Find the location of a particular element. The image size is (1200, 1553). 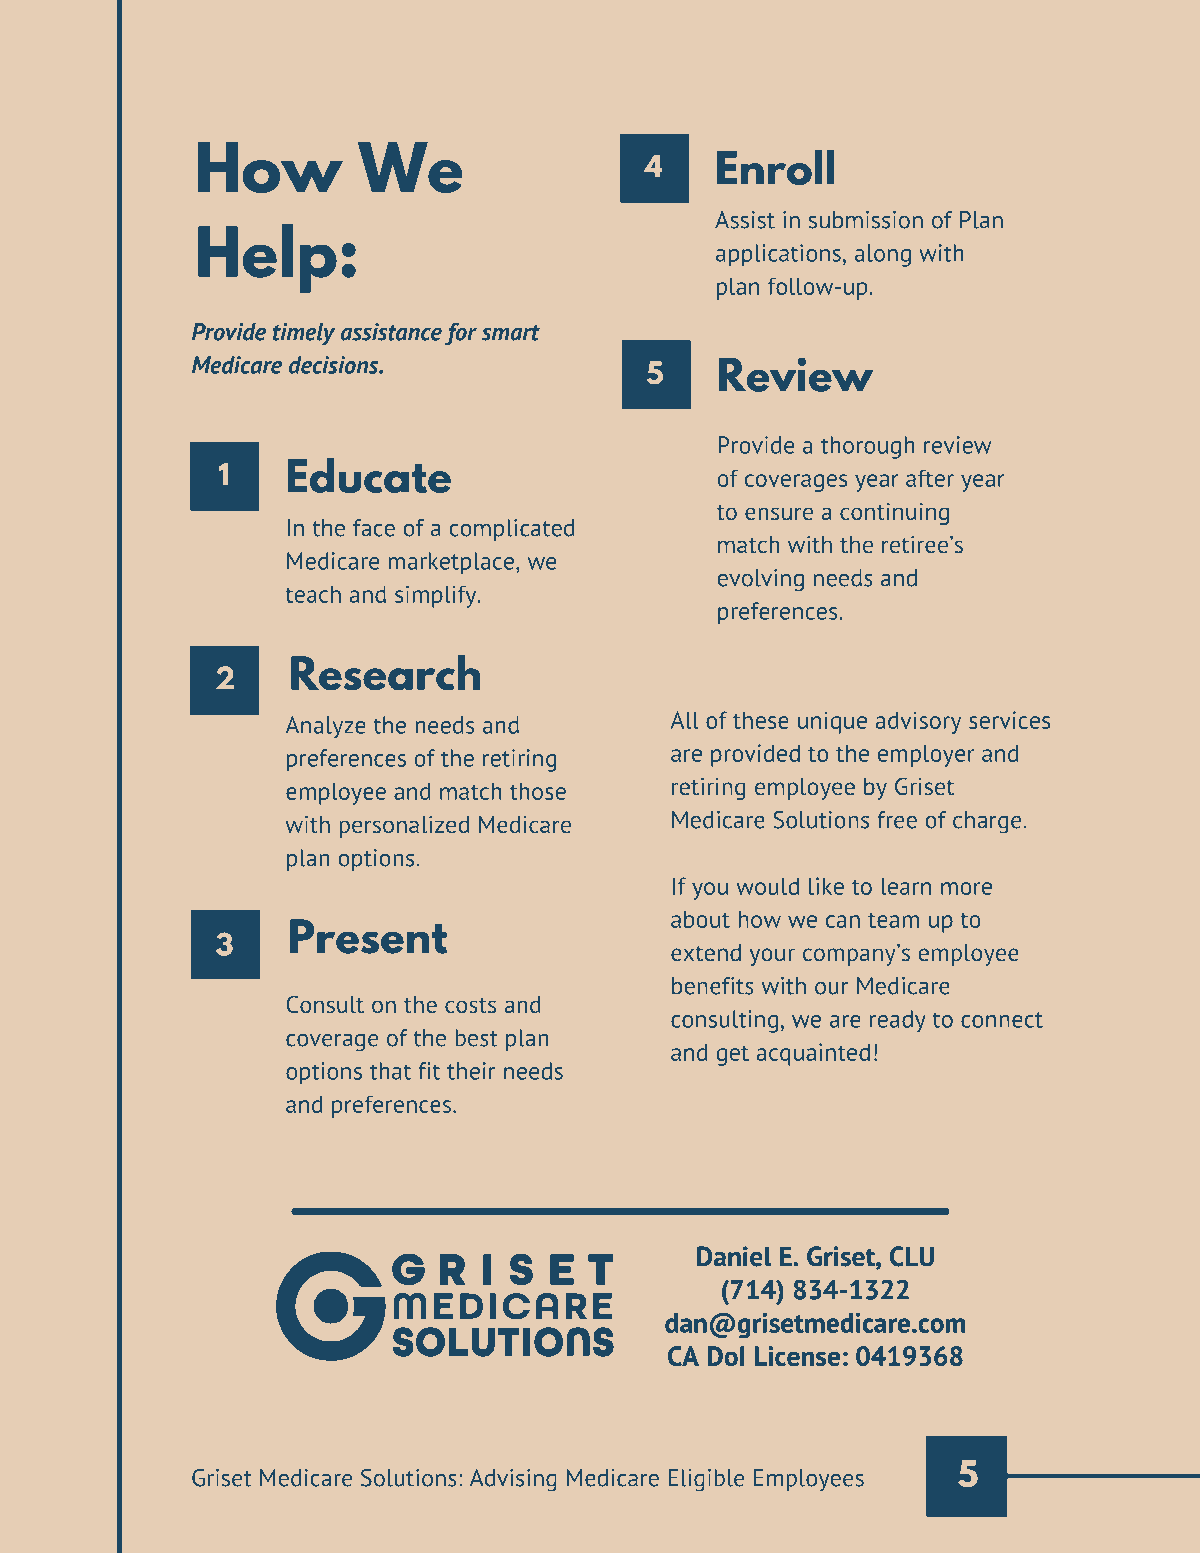

benefits is located at coordinates (713, 986).
